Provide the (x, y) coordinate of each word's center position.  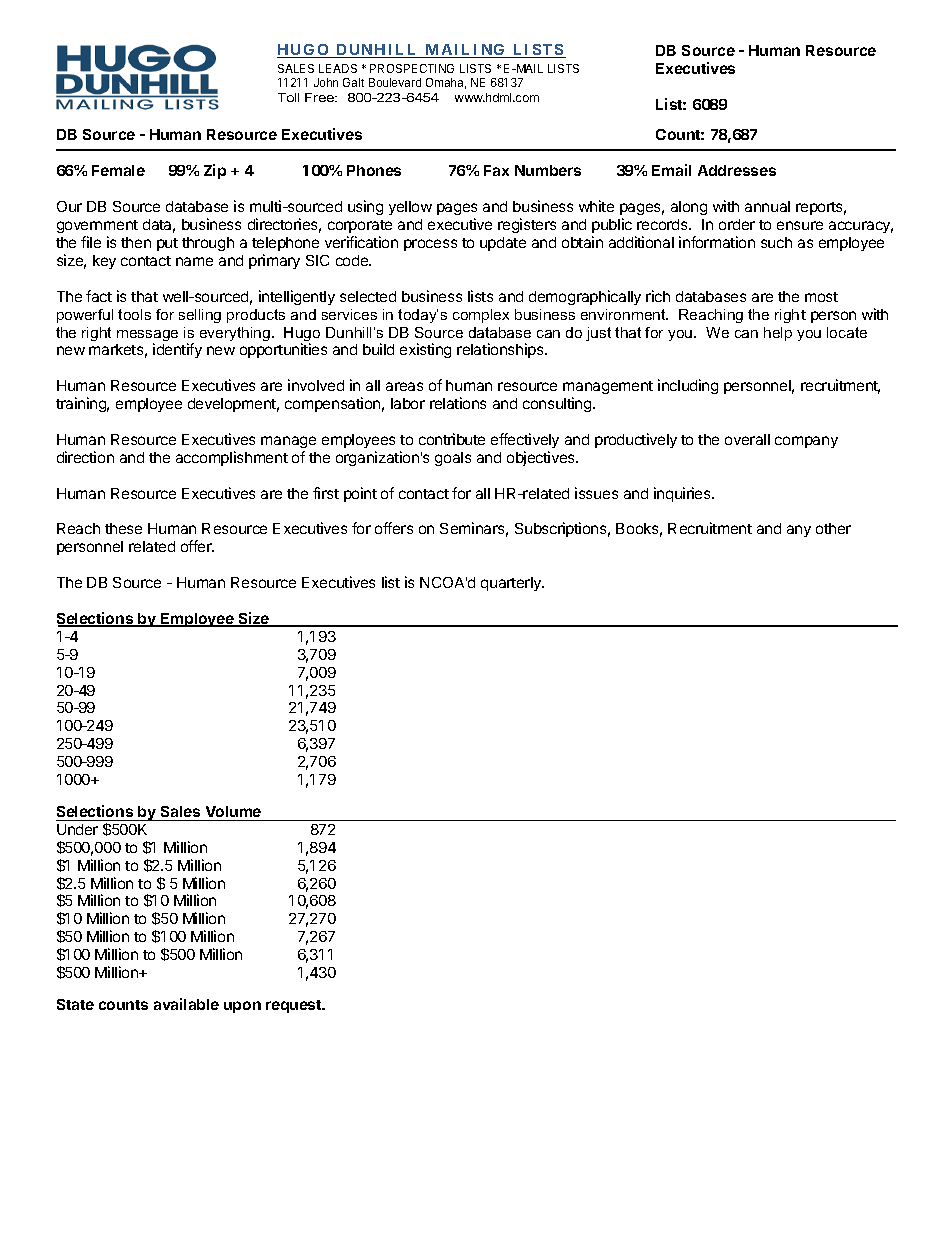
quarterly (512, 584)
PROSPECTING (412, 68)
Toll (288, 97)
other (833, 528)
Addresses (737, 170)
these (123, 528)
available (186, 1004)
